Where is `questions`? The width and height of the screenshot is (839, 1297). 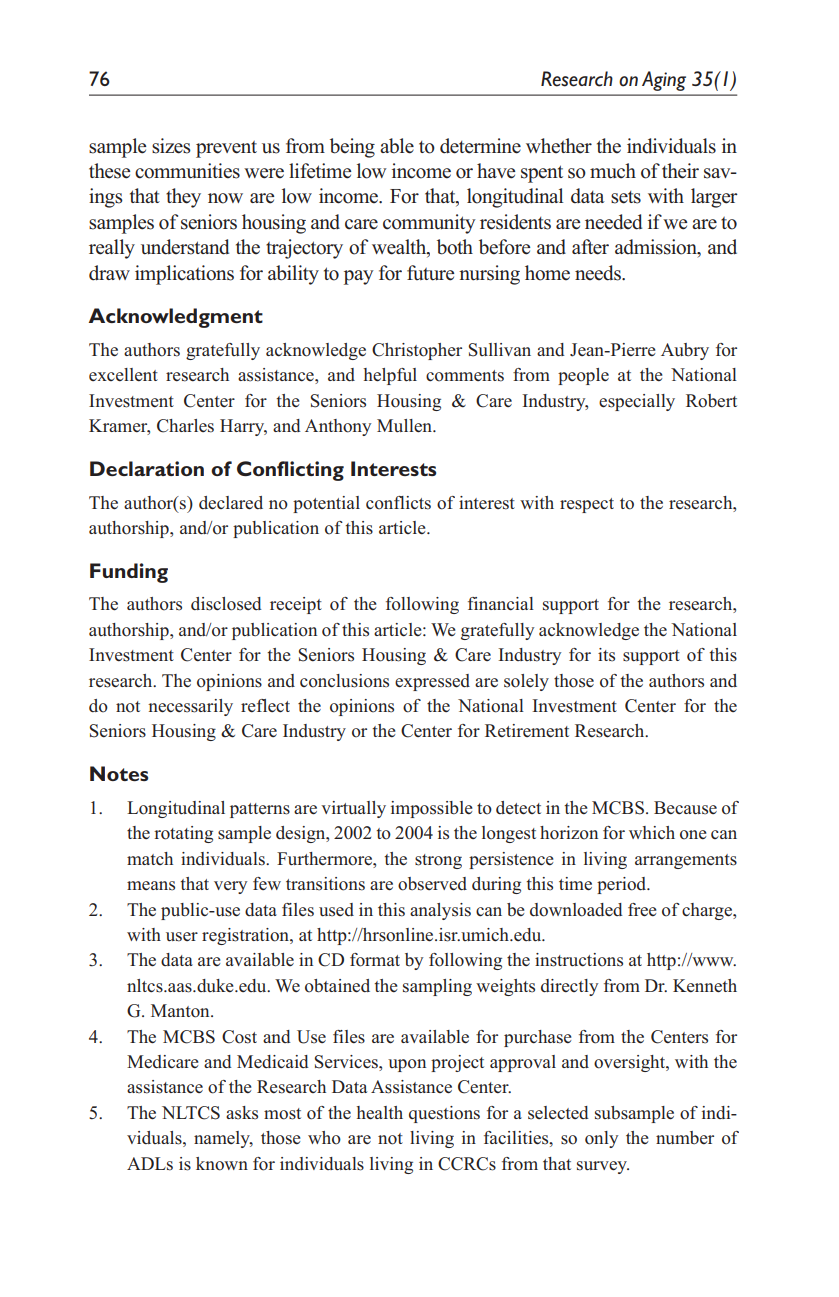
questions is located at coordinates (444, 1114).
